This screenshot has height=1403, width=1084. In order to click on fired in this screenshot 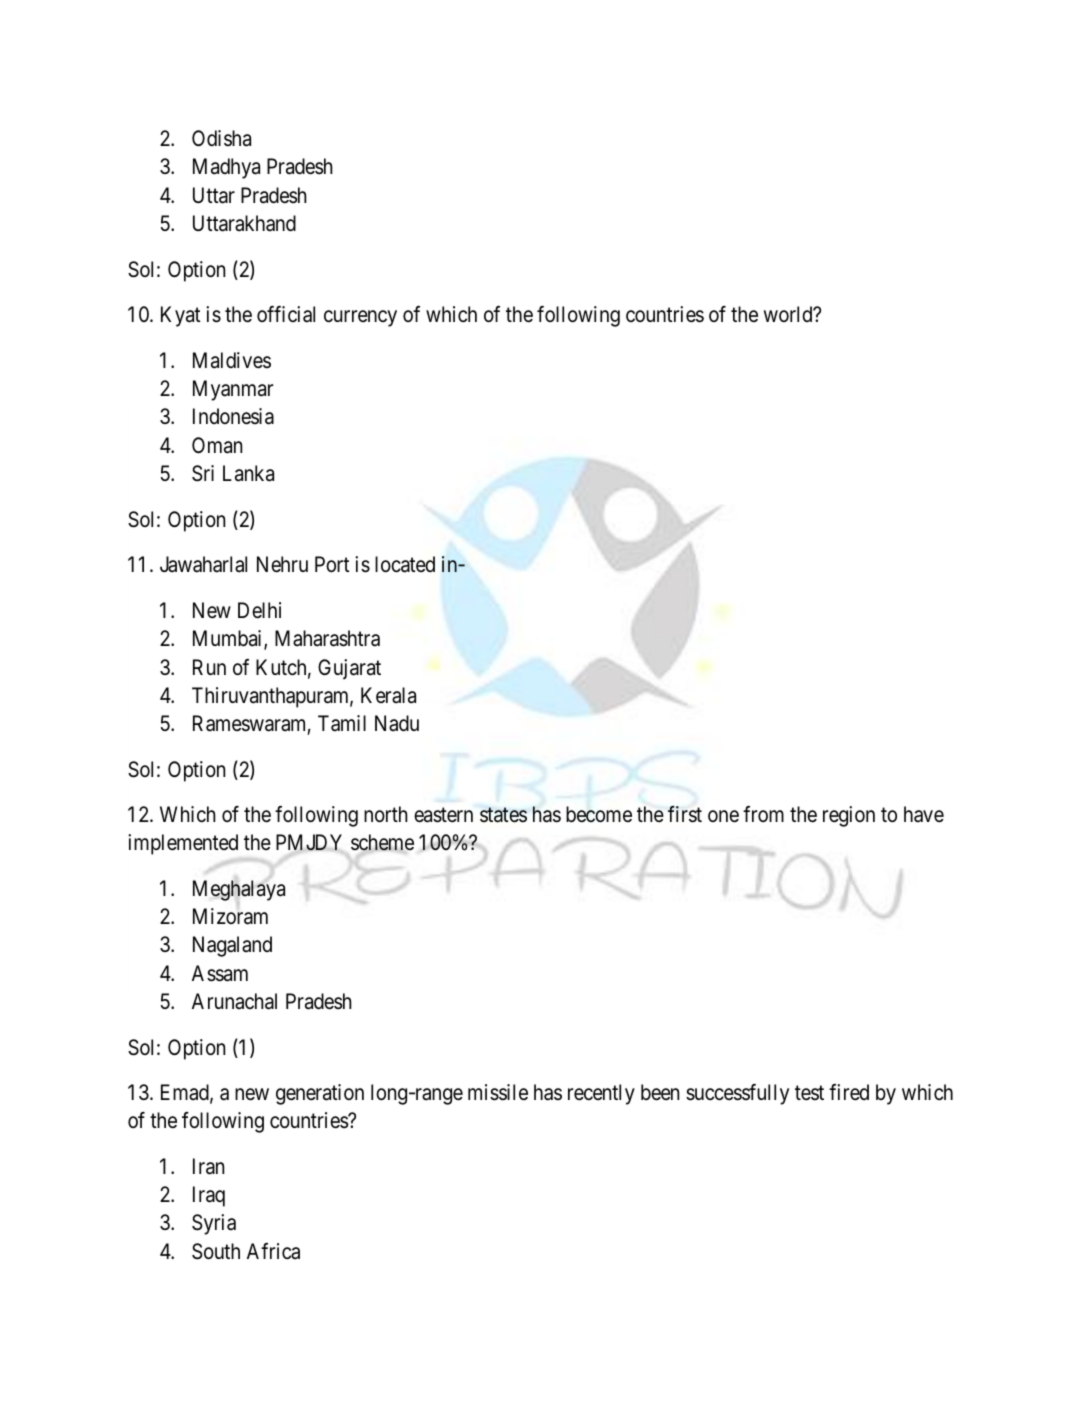, I will do `click(849, 1092)`.
